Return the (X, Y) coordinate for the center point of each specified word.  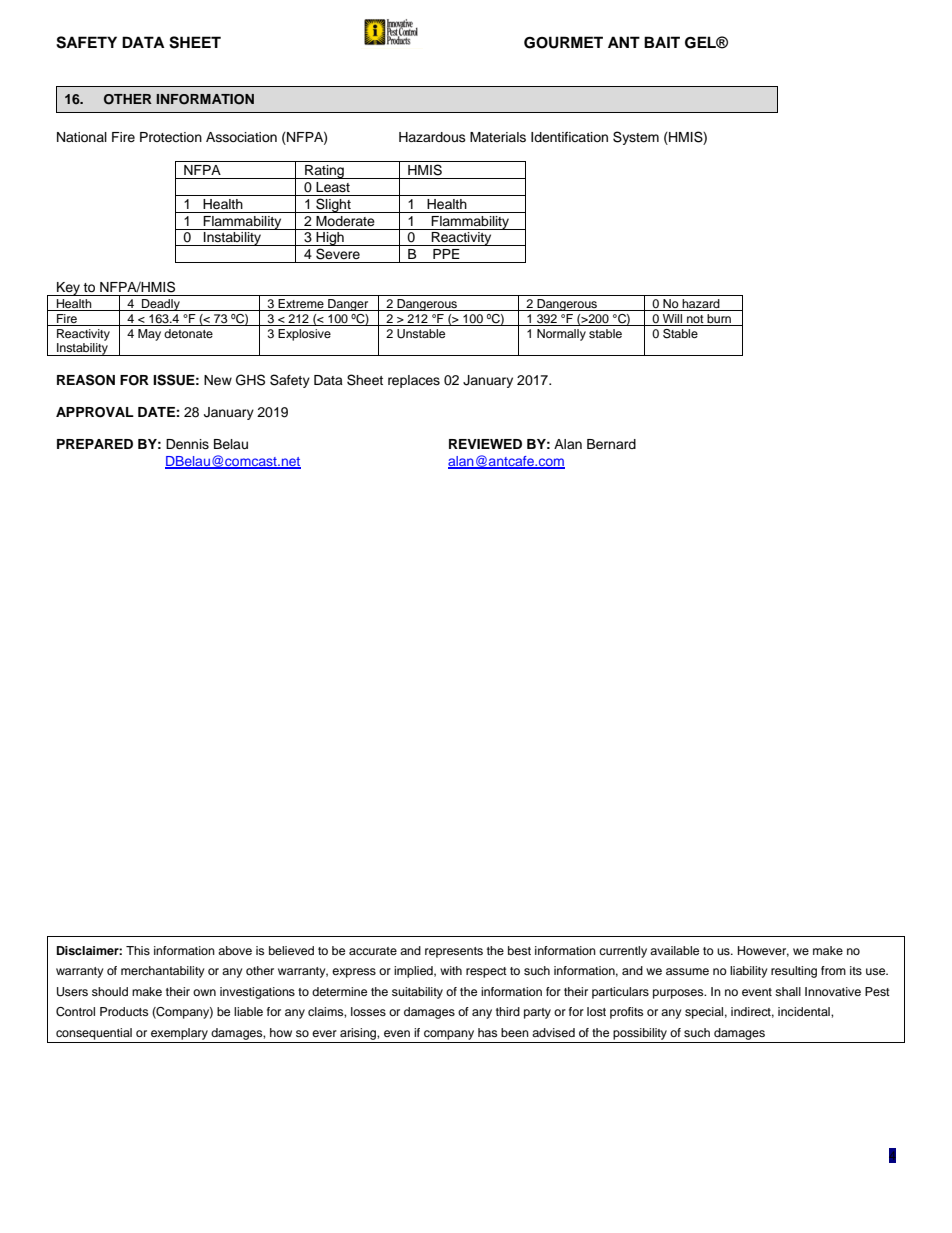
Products (124, 1011)
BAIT (662, 42)
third (508, 1011)
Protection (171, 137)
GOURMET (563, 42)
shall (788, 991)
